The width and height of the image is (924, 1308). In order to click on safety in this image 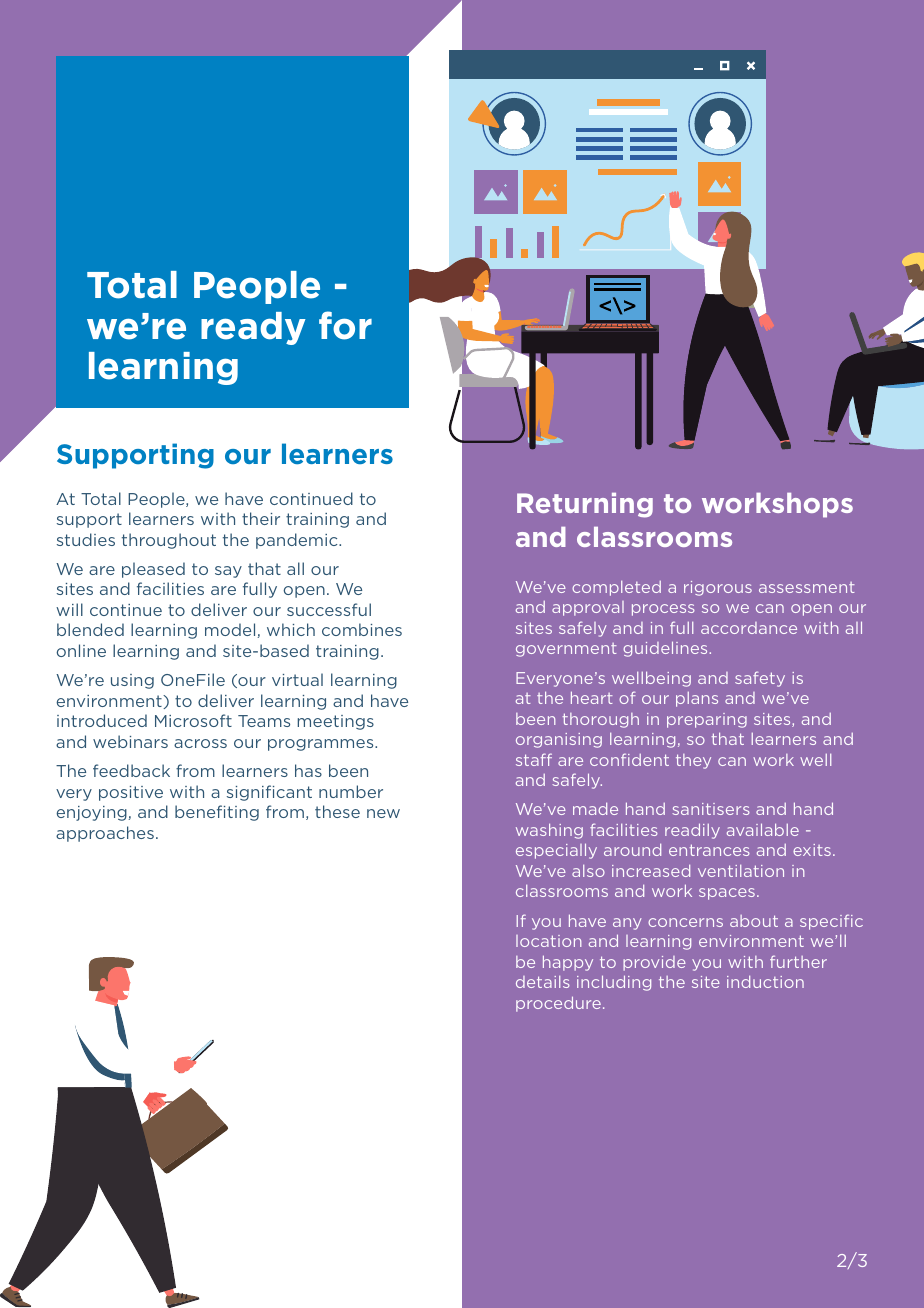, I will do `click(760, 679)`.
